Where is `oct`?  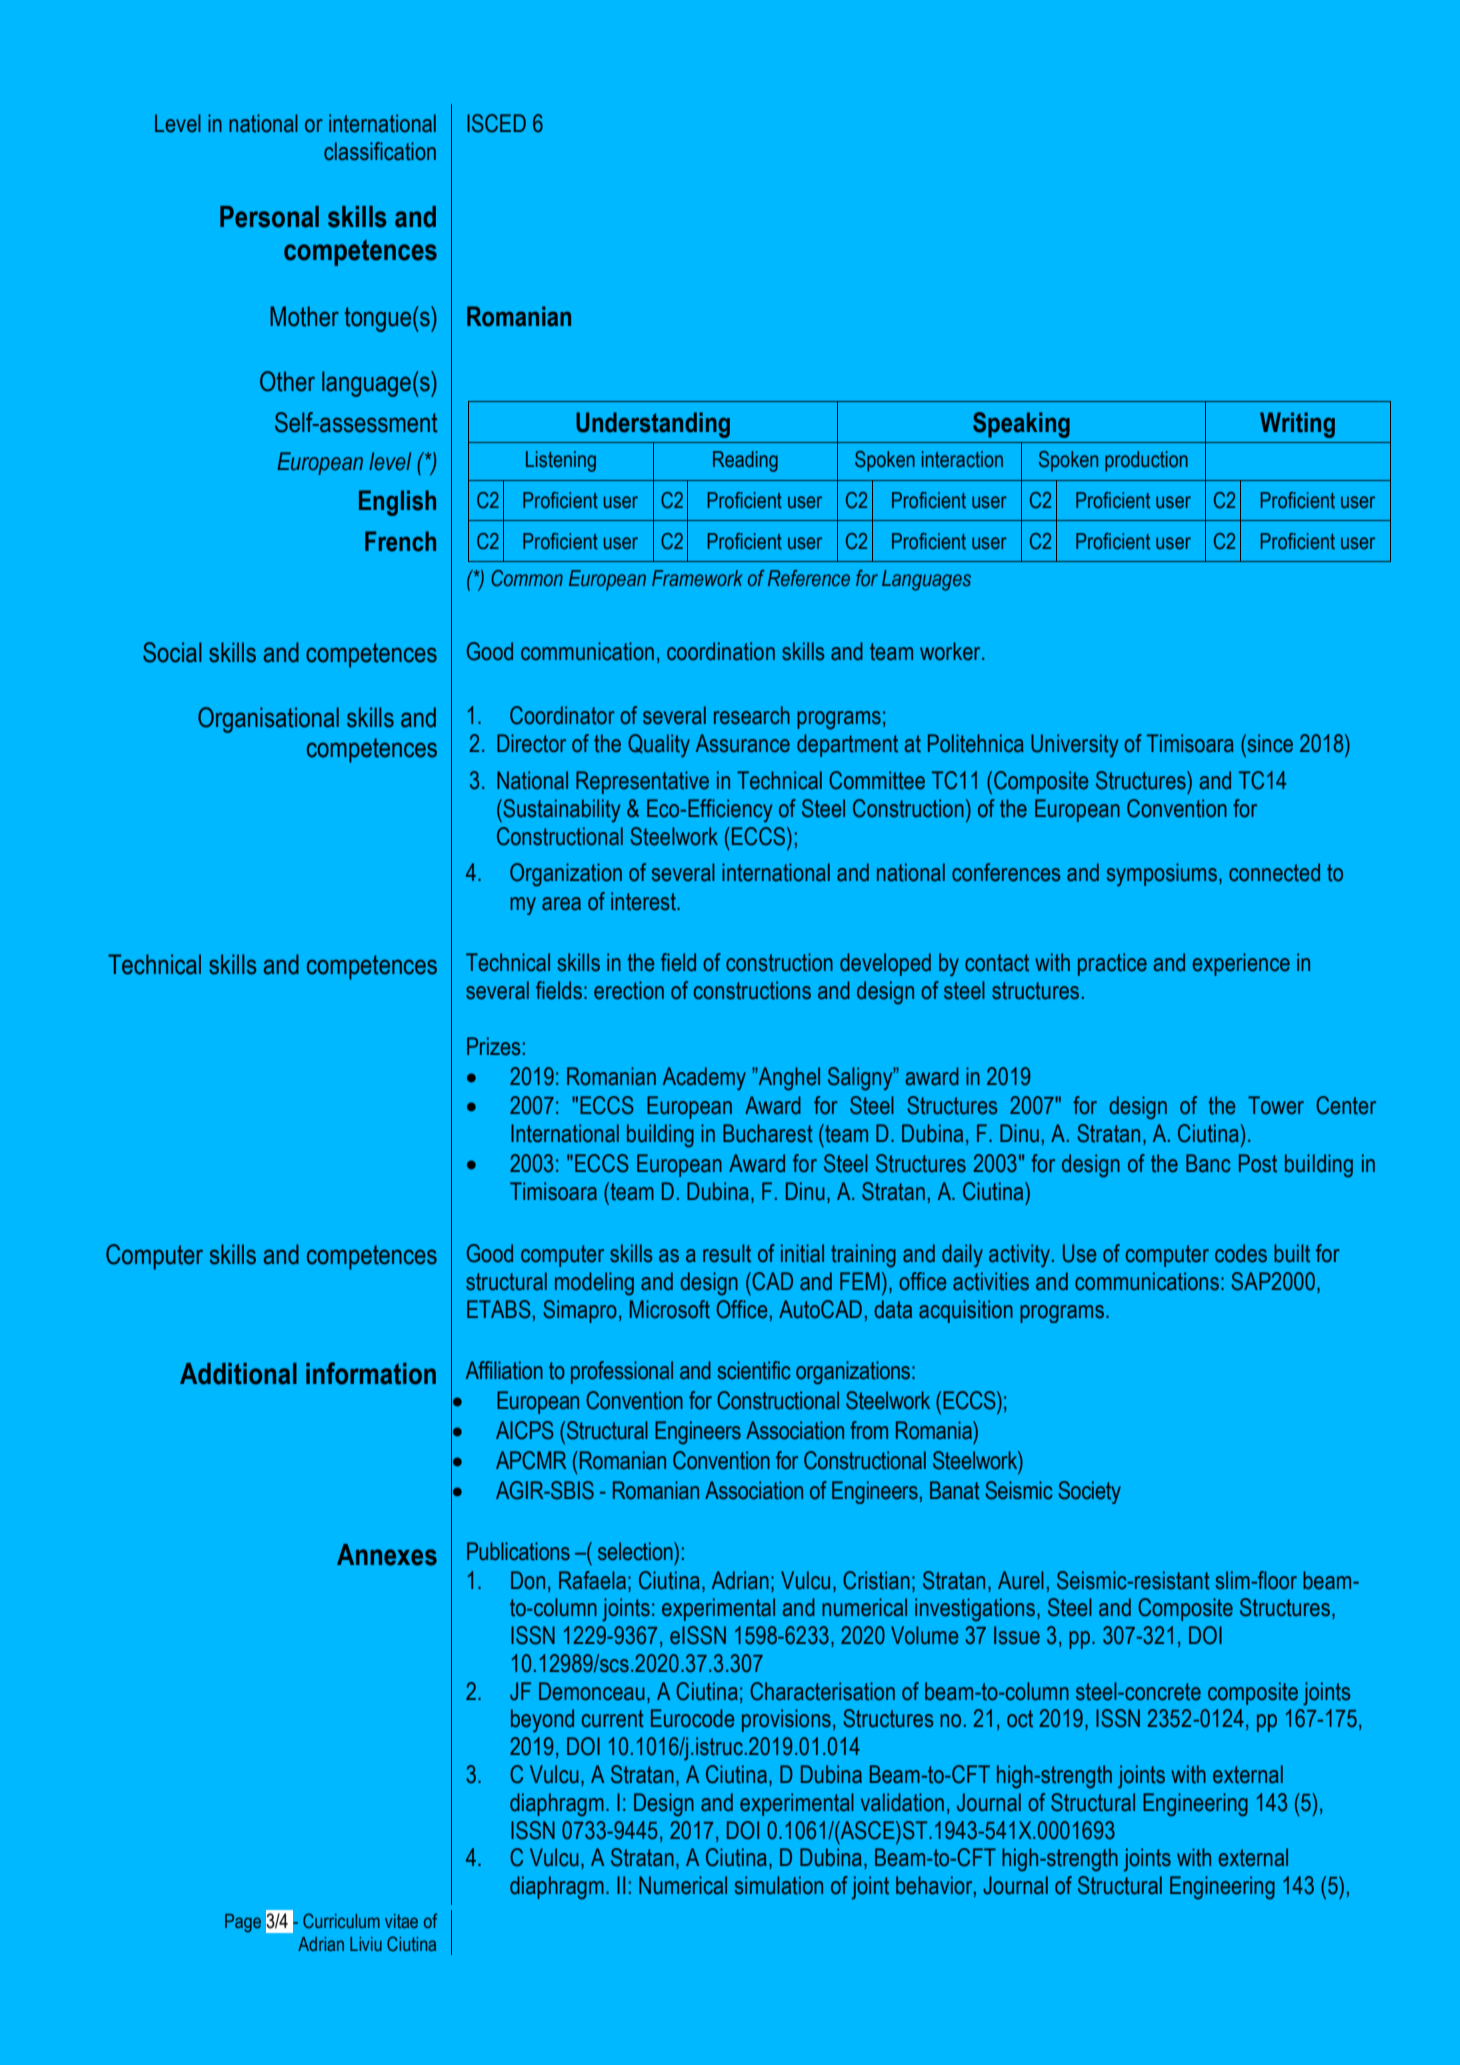
oct is located at coordinates (1020, 1719).
